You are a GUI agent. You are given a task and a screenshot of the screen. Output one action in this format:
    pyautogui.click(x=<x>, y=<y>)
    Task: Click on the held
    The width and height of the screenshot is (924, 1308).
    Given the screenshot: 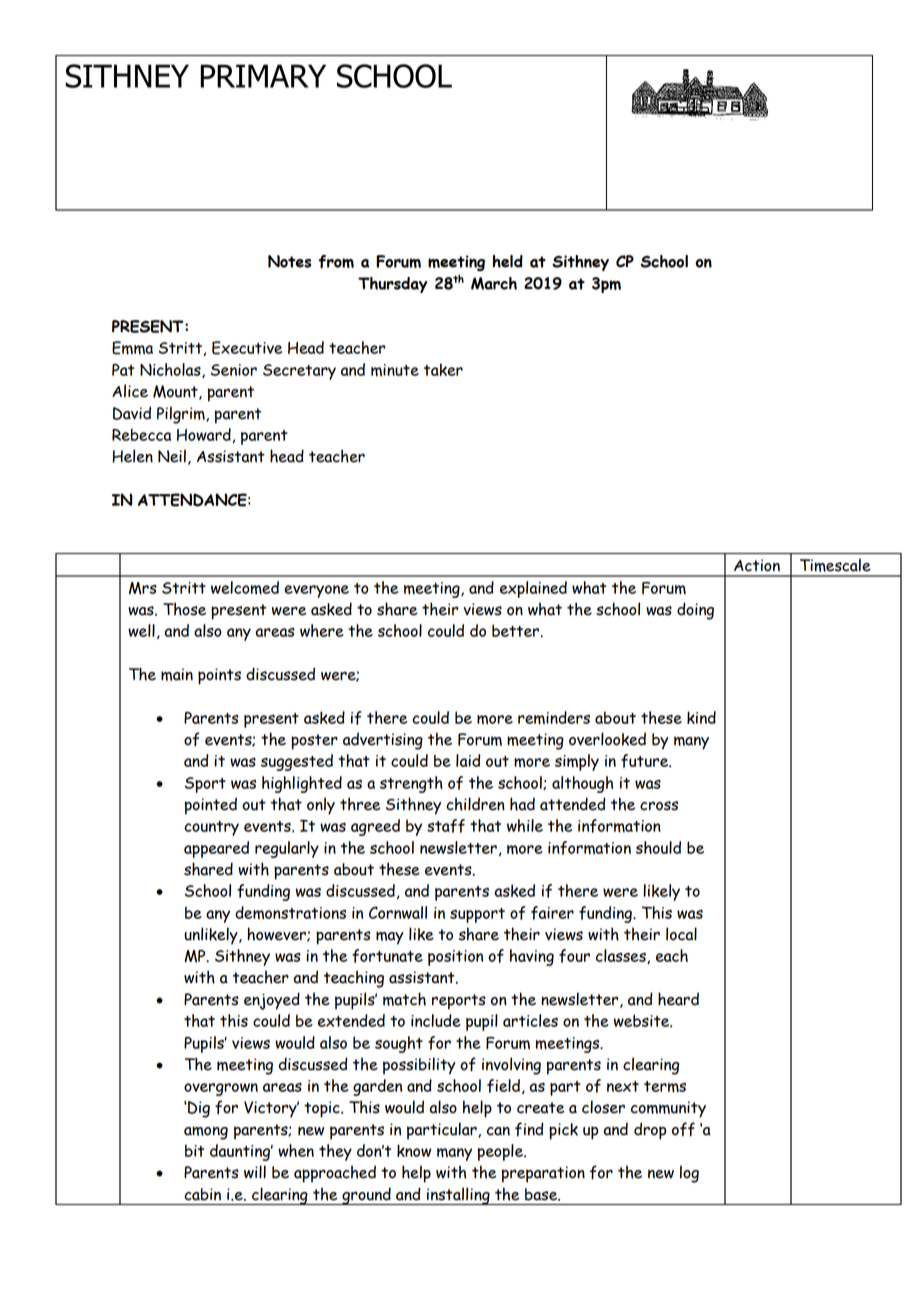 What is the action you would take?
    pyautogui.click(x=508, y=261)
